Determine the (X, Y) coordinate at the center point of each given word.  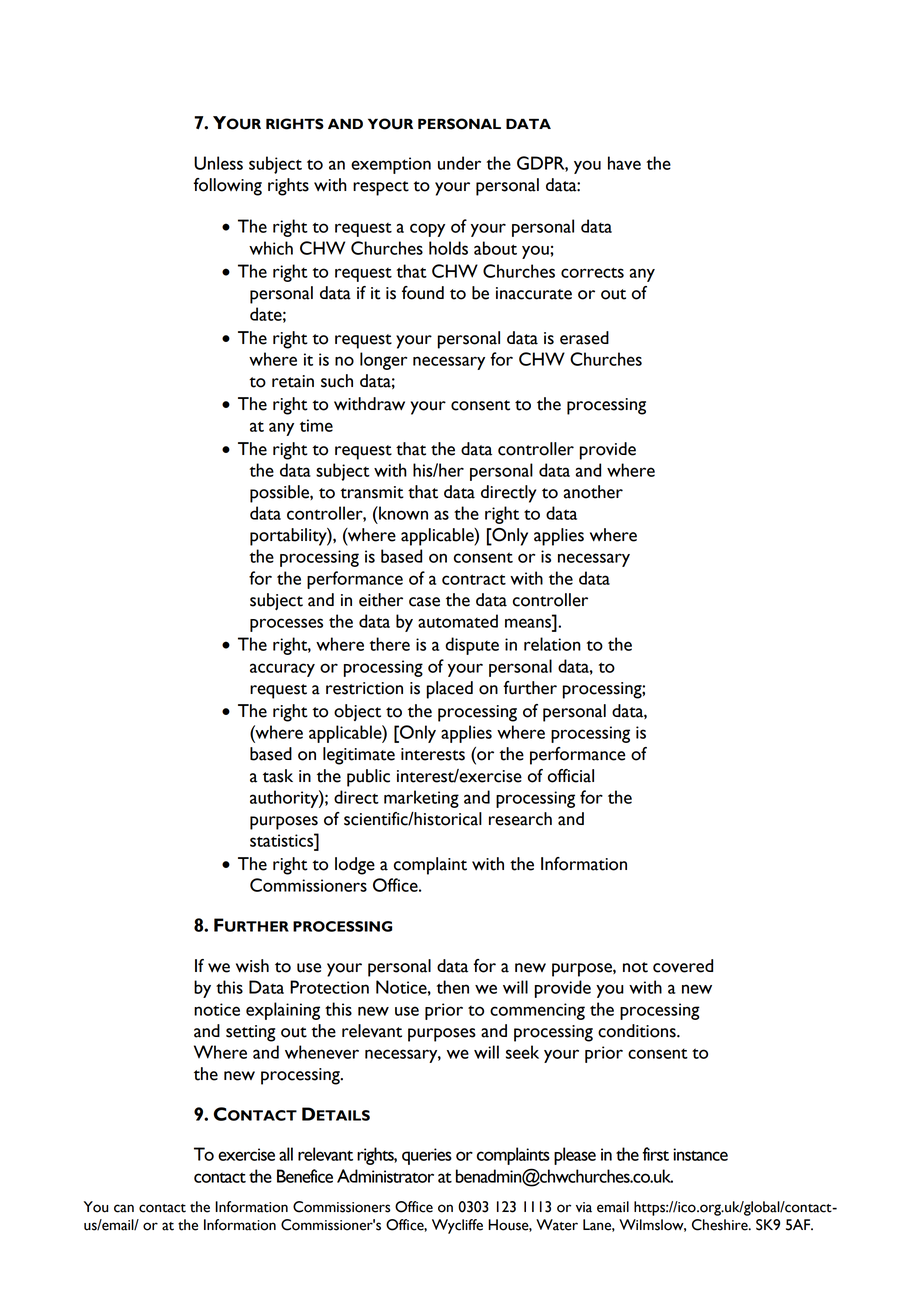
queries (427, 1156)
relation (552, 644)
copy (427, 230)
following (227, 187)
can (124, 1208)
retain (293, 381)
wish (252, 966)
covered (683, 966)
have (624, 163)
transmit (372, 492)
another (593, 492)
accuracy (282, 670)
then (453, 987)
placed (450, 690)
